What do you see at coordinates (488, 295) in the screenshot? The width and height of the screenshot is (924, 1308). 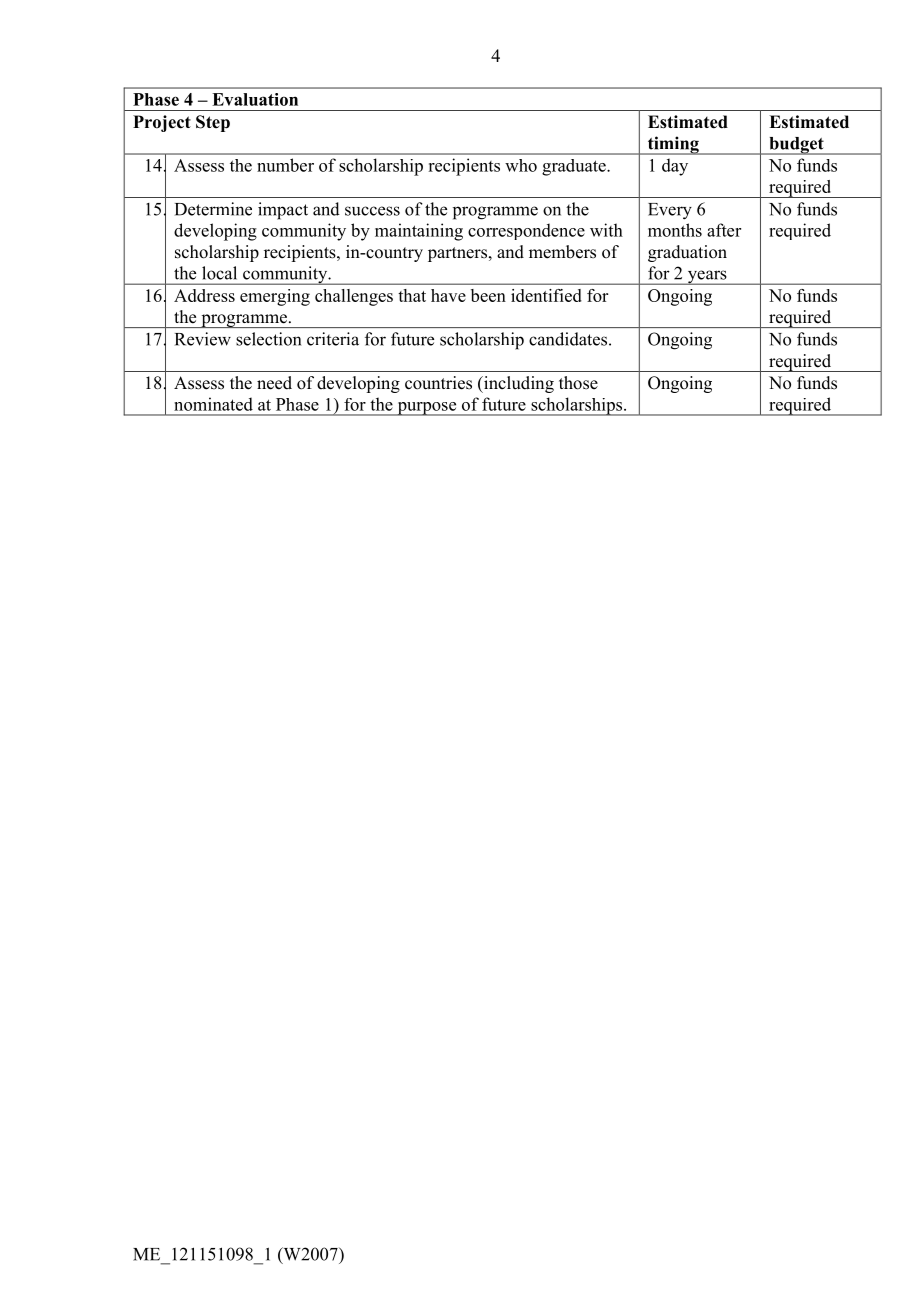 I see `been` at bounding box center [488, 295].
